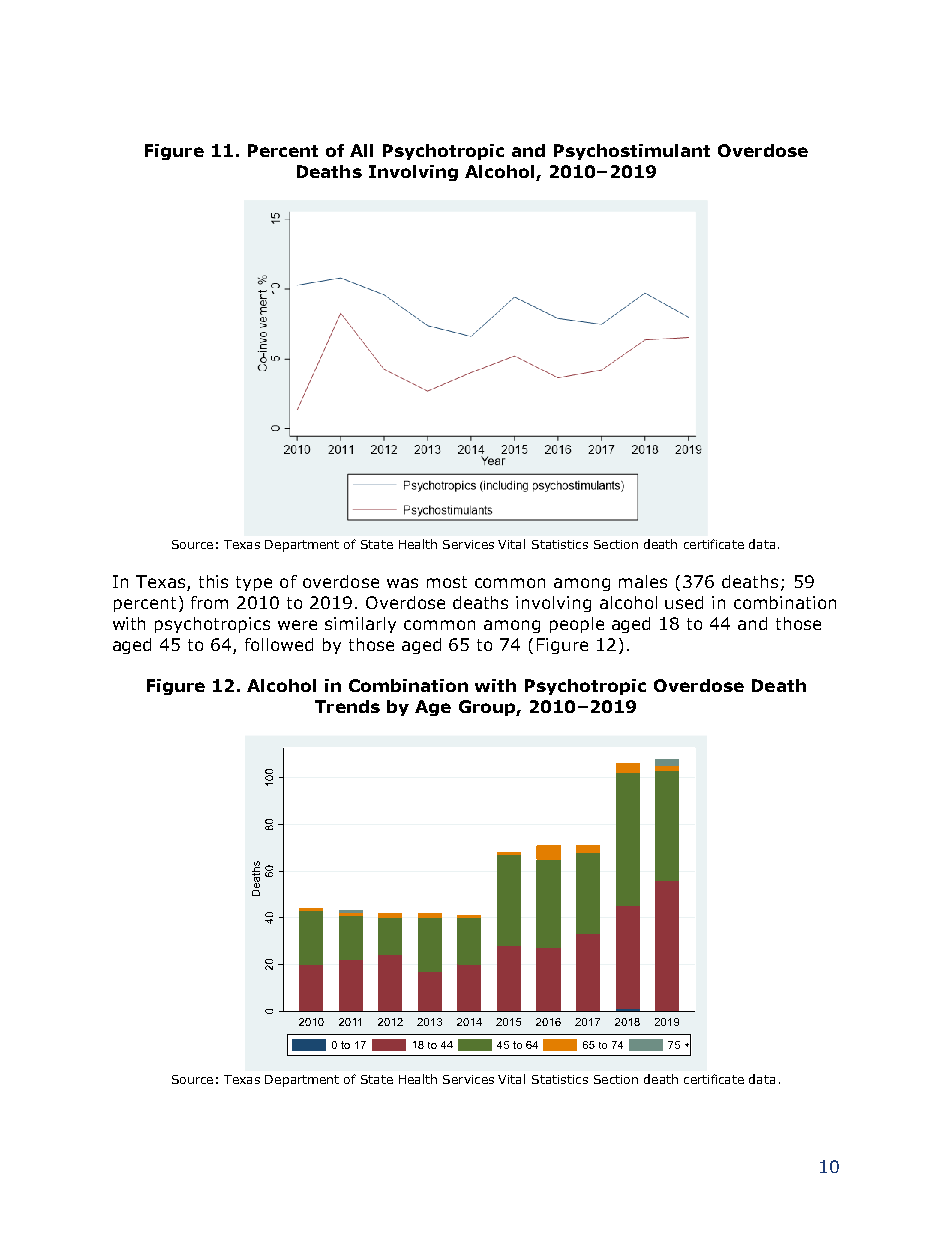 The image size is (952, 1233). What do you see at coordinates (361, 150) in the document?
I see `All` at bounding box center [361, 150].
